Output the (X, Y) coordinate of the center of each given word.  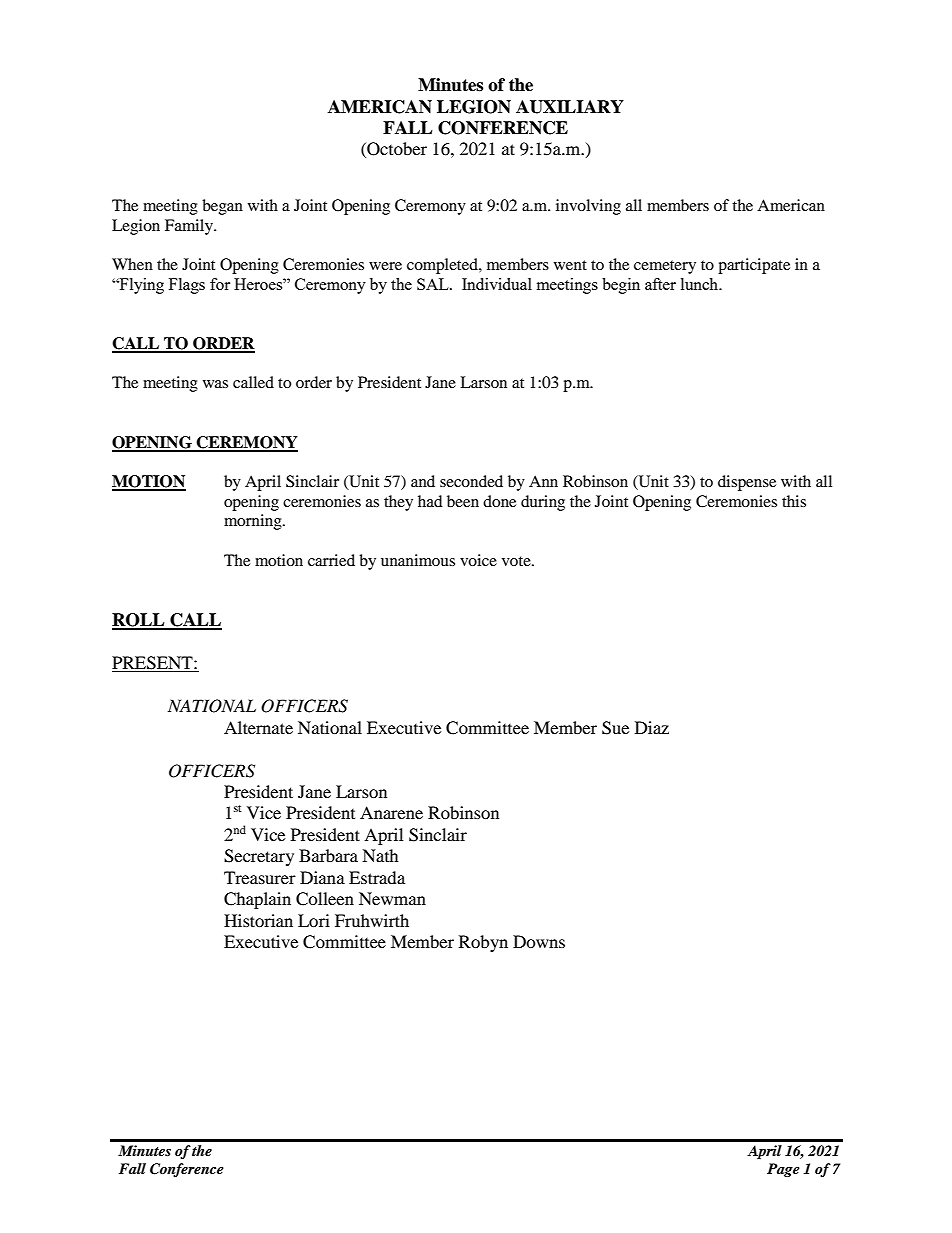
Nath (380, 855)
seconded (471, 481)
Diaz (652, 727)
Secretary (259, 857)
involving (588, 207)
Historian (258, 920)
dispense (747, 483)
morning (254, 522)
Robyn (483, 943)
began (222, 207)
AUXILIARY (570, 107)
